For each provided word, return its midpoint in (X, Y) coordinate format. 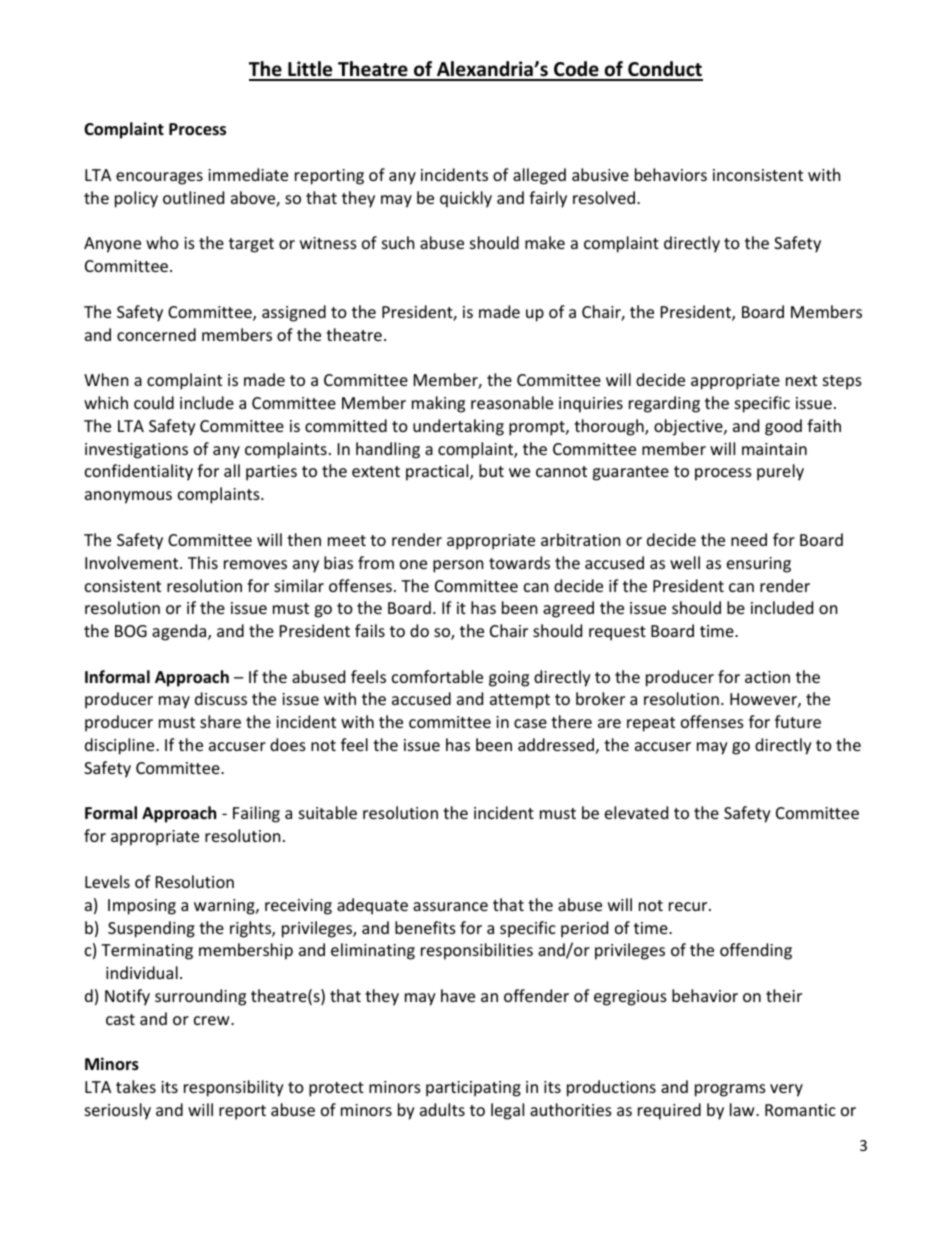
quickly (466, 199)
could (154, 402)
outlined (193, 197)
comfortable (437, 676)
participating (473, 1089)
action (767, 677)
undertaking (458, 427)
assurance (450, 906)
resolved (605, 197)
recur (689, 906)
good (783, 427)
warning (225, 907)
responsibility (234, 1088)
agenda (180, 632)
